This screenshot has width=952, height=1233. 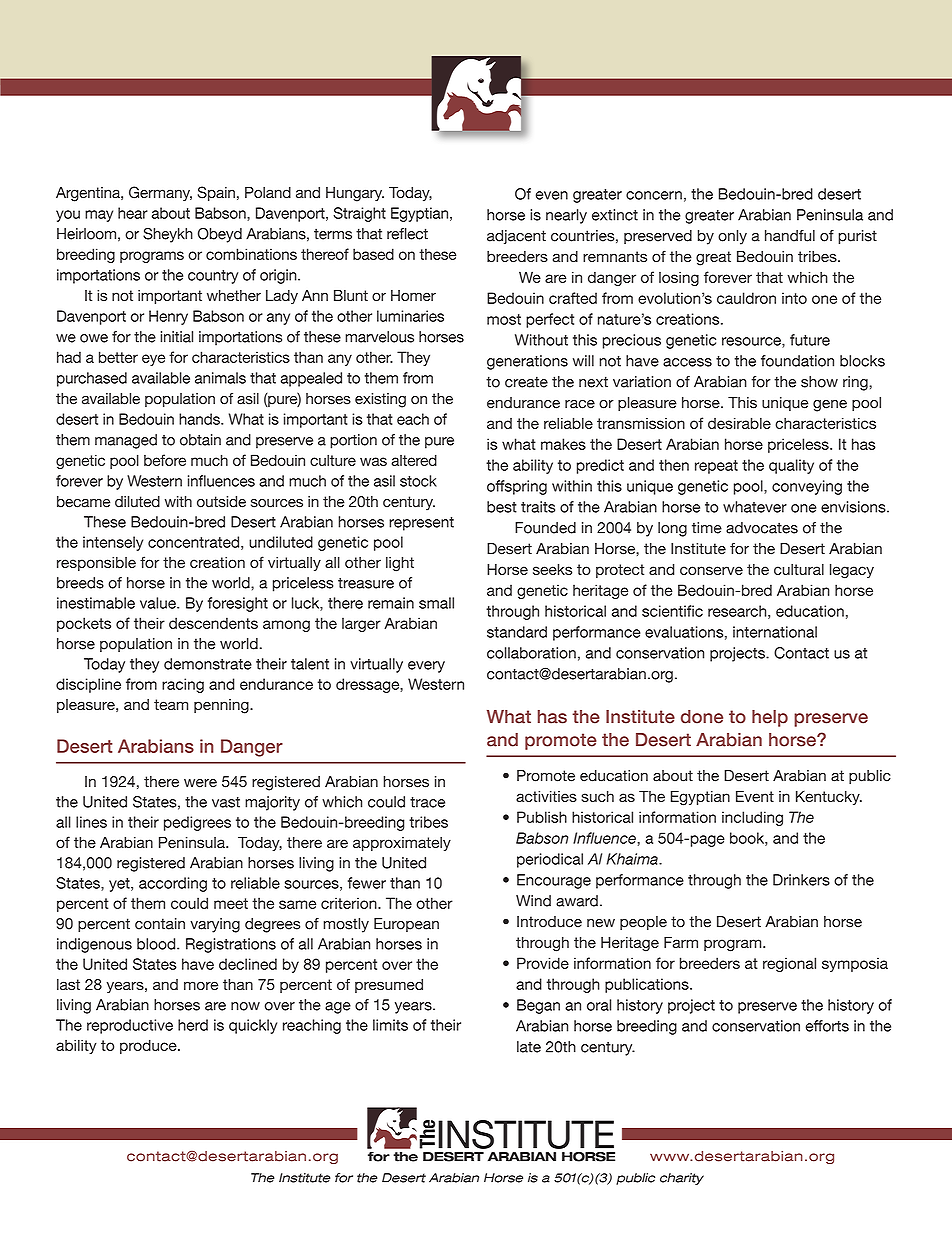 I want to click on were, so click(x=200, y=783).
